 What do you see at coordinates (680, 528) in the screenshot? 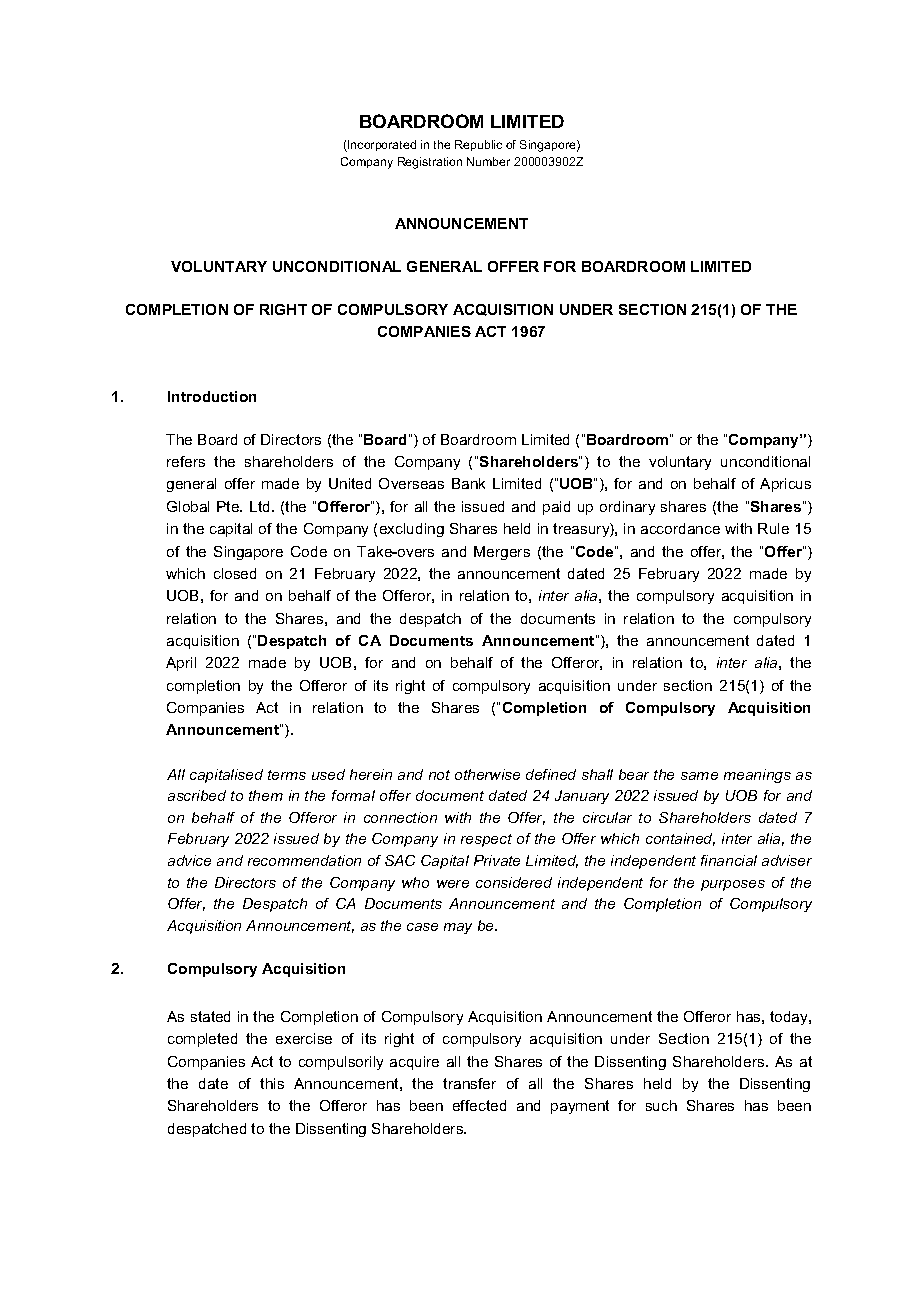
I see `accordance` at bounding box center [680, 528].
